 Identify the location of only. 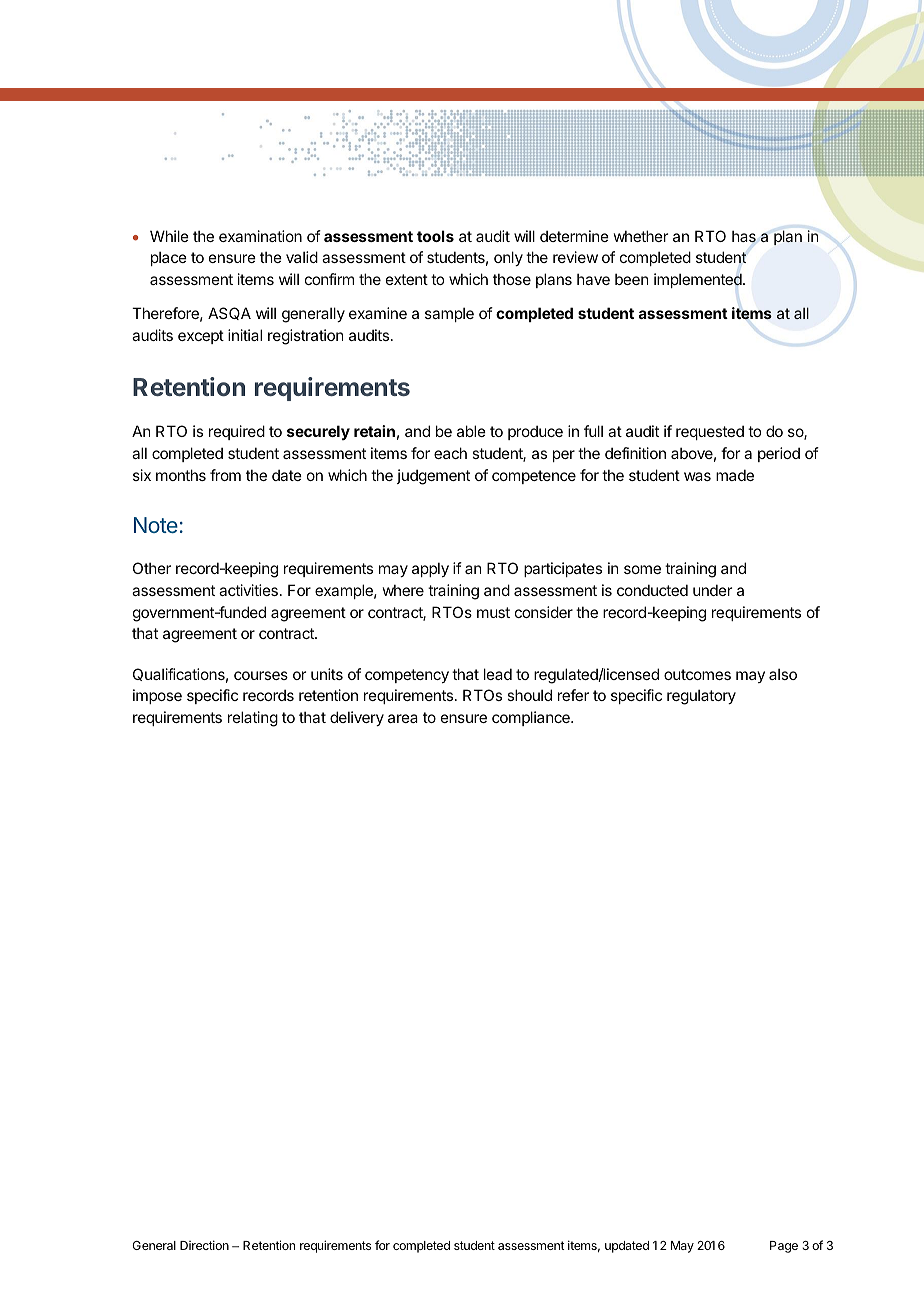
(508, 258).
